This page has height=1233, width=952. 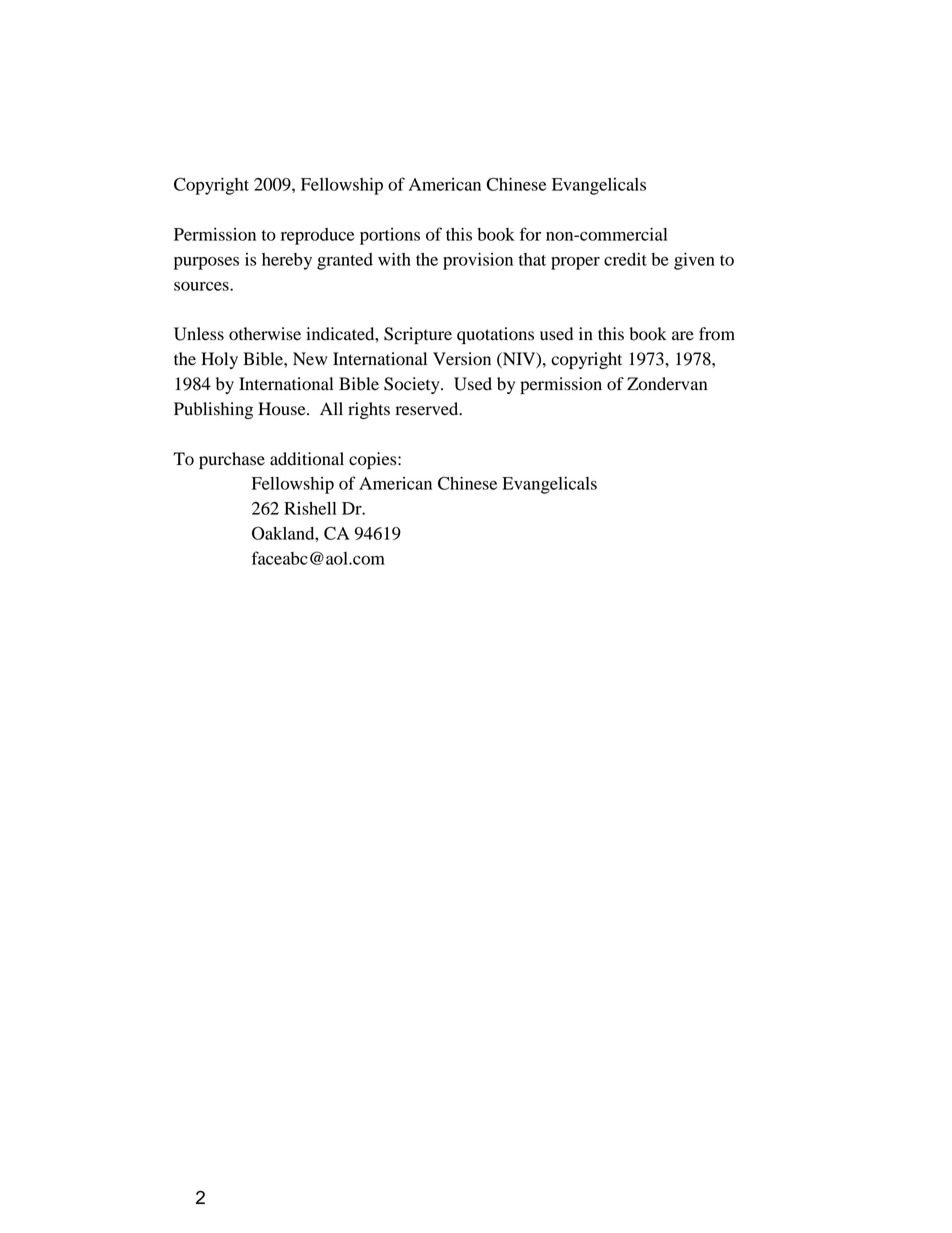 What do you see at coordinates (462, 359) in the page?
I see `Version` at bounding box center [462, 359].
